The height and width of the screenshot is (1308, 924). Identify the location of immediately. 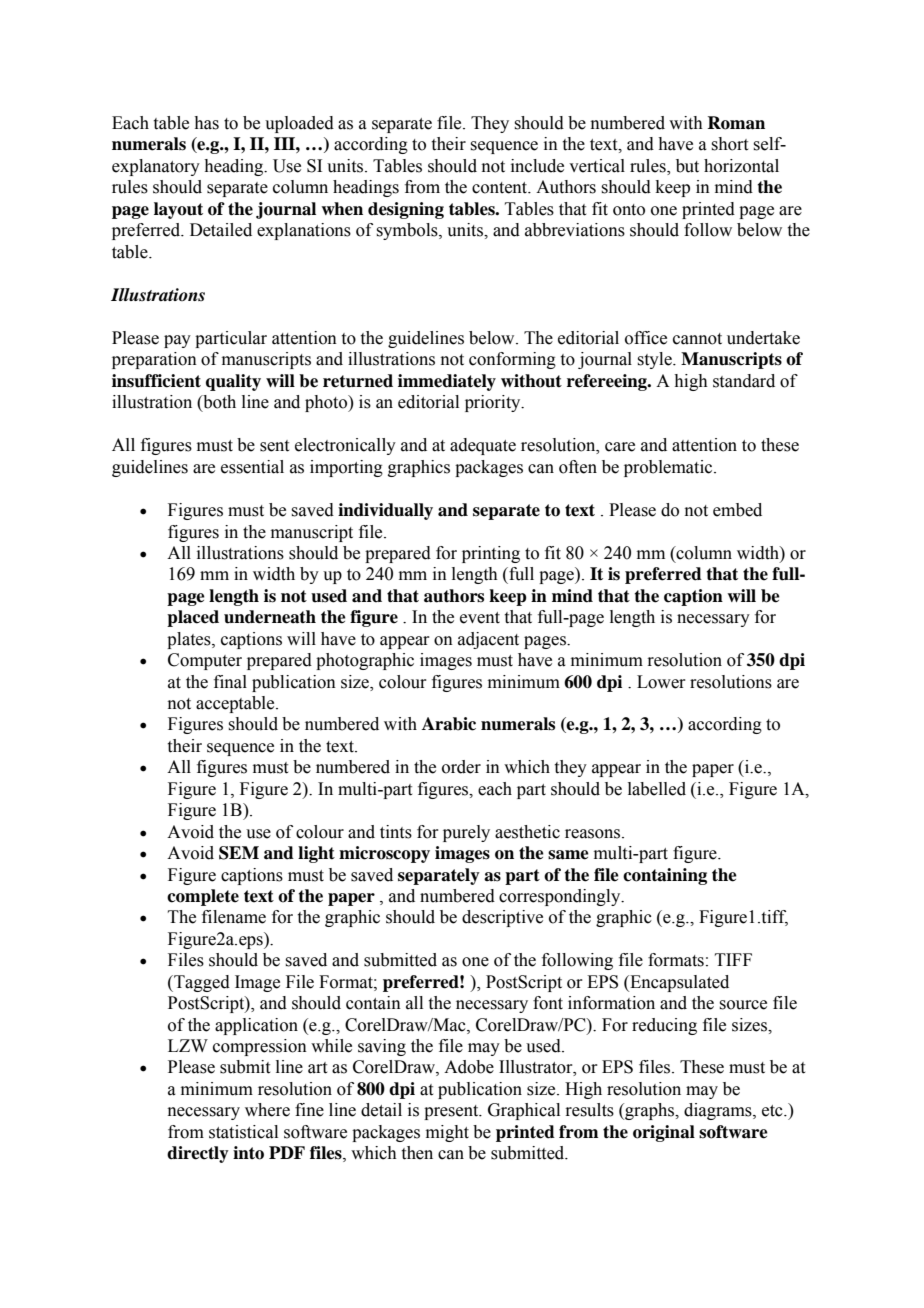
(447, 382).
